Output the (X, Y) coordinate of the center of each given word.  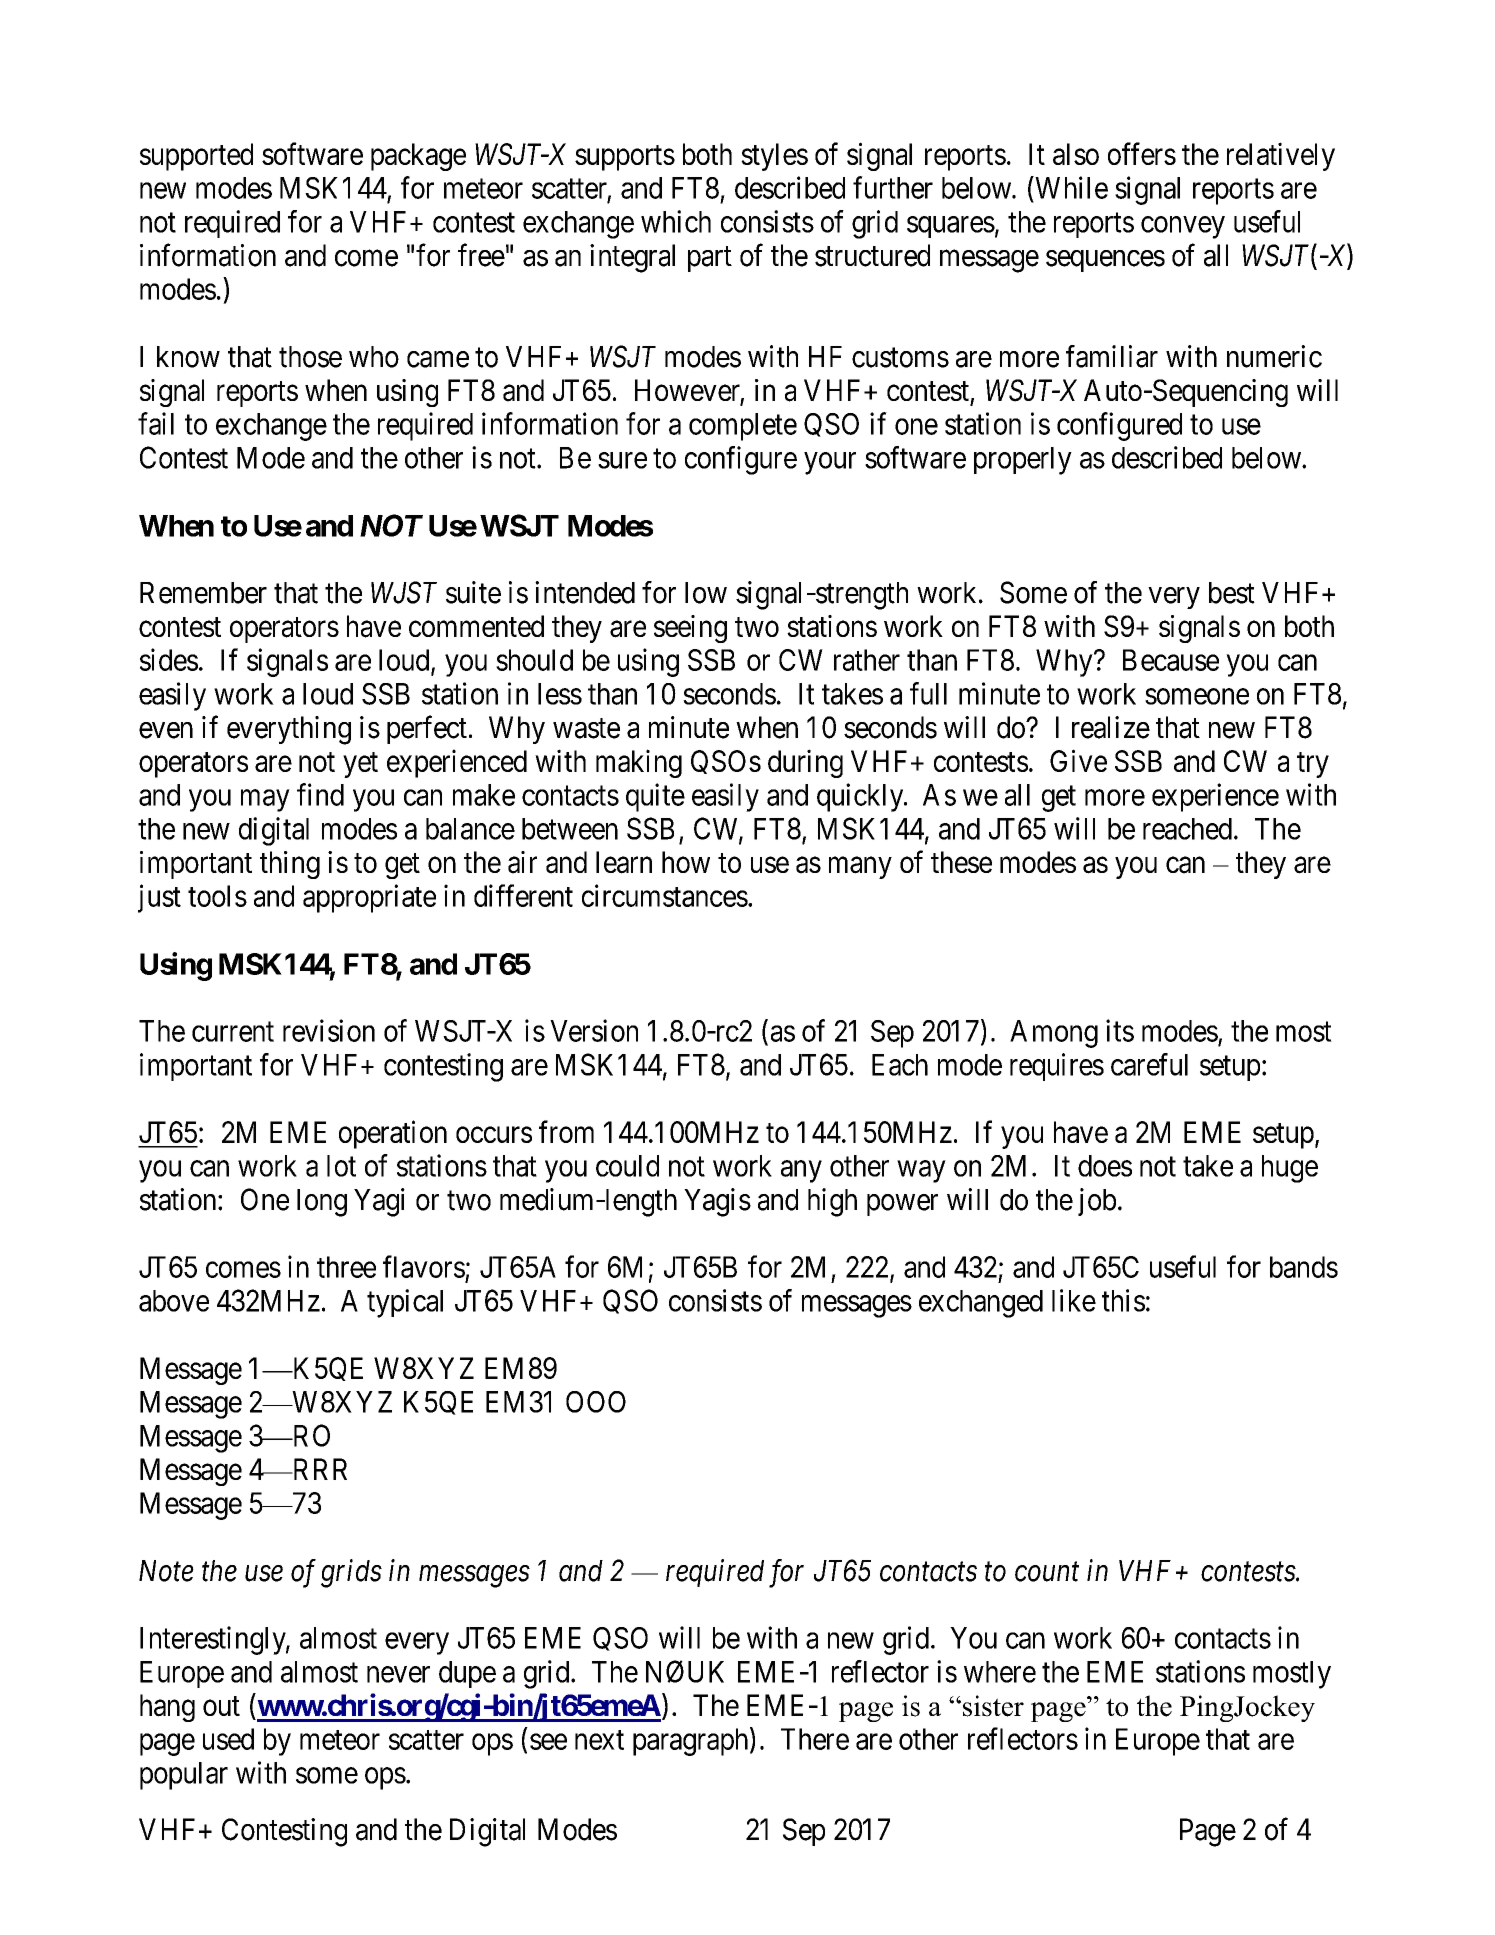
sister (993, 1706)
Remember (203, 593)
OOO (596, 1402)
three (346, 1267)
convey (1183, 227)
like (1074, 1300)
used (228, 1739)
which (676, 221)
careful (1149, 1064)
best (1232, 593)
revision (329, 1030)
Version (594, 1030)
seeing (690, 629)
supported (196, 157)
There (815, 1739)
